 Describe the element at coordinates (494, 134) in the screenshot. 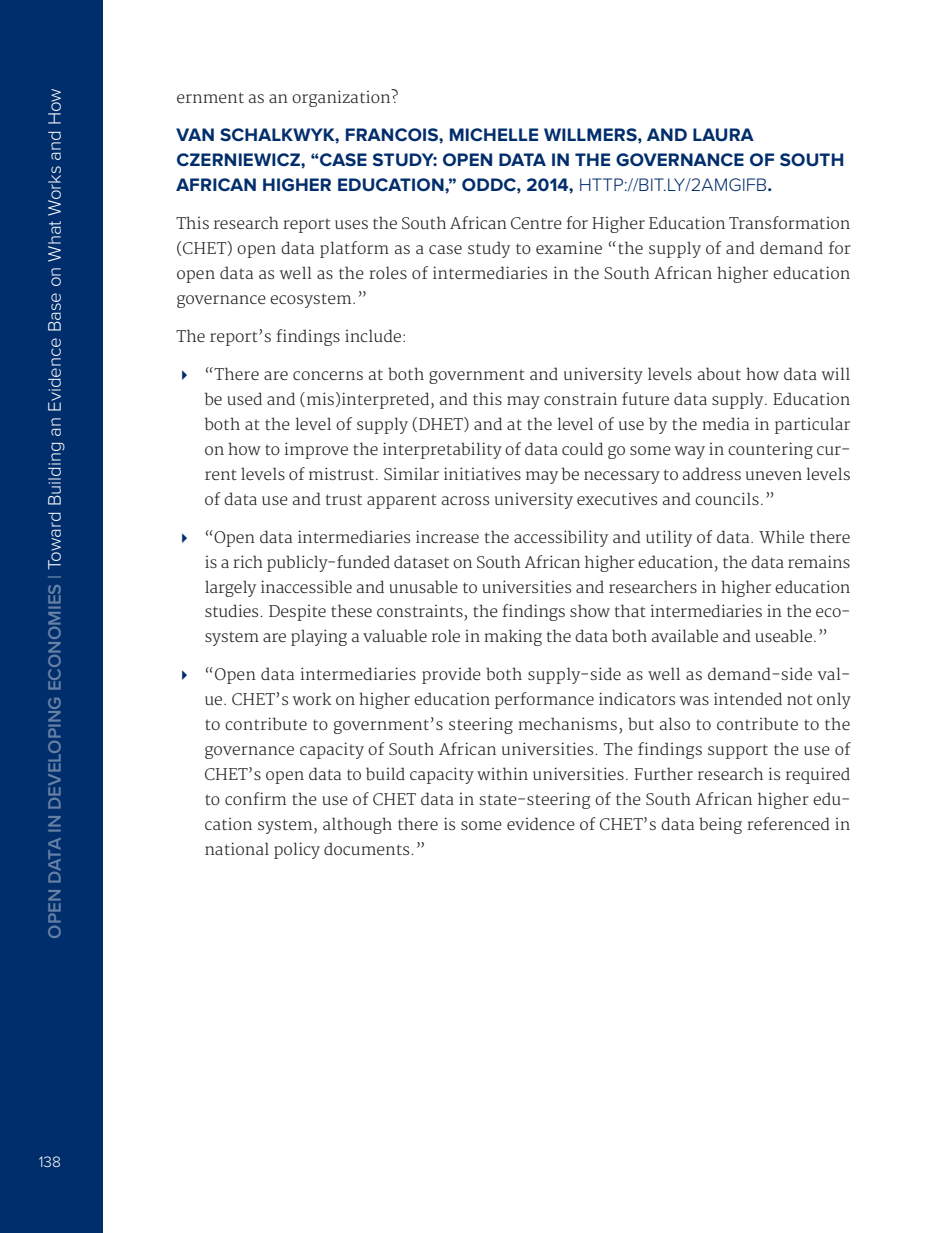

I see `MICHELLE` at that location.
